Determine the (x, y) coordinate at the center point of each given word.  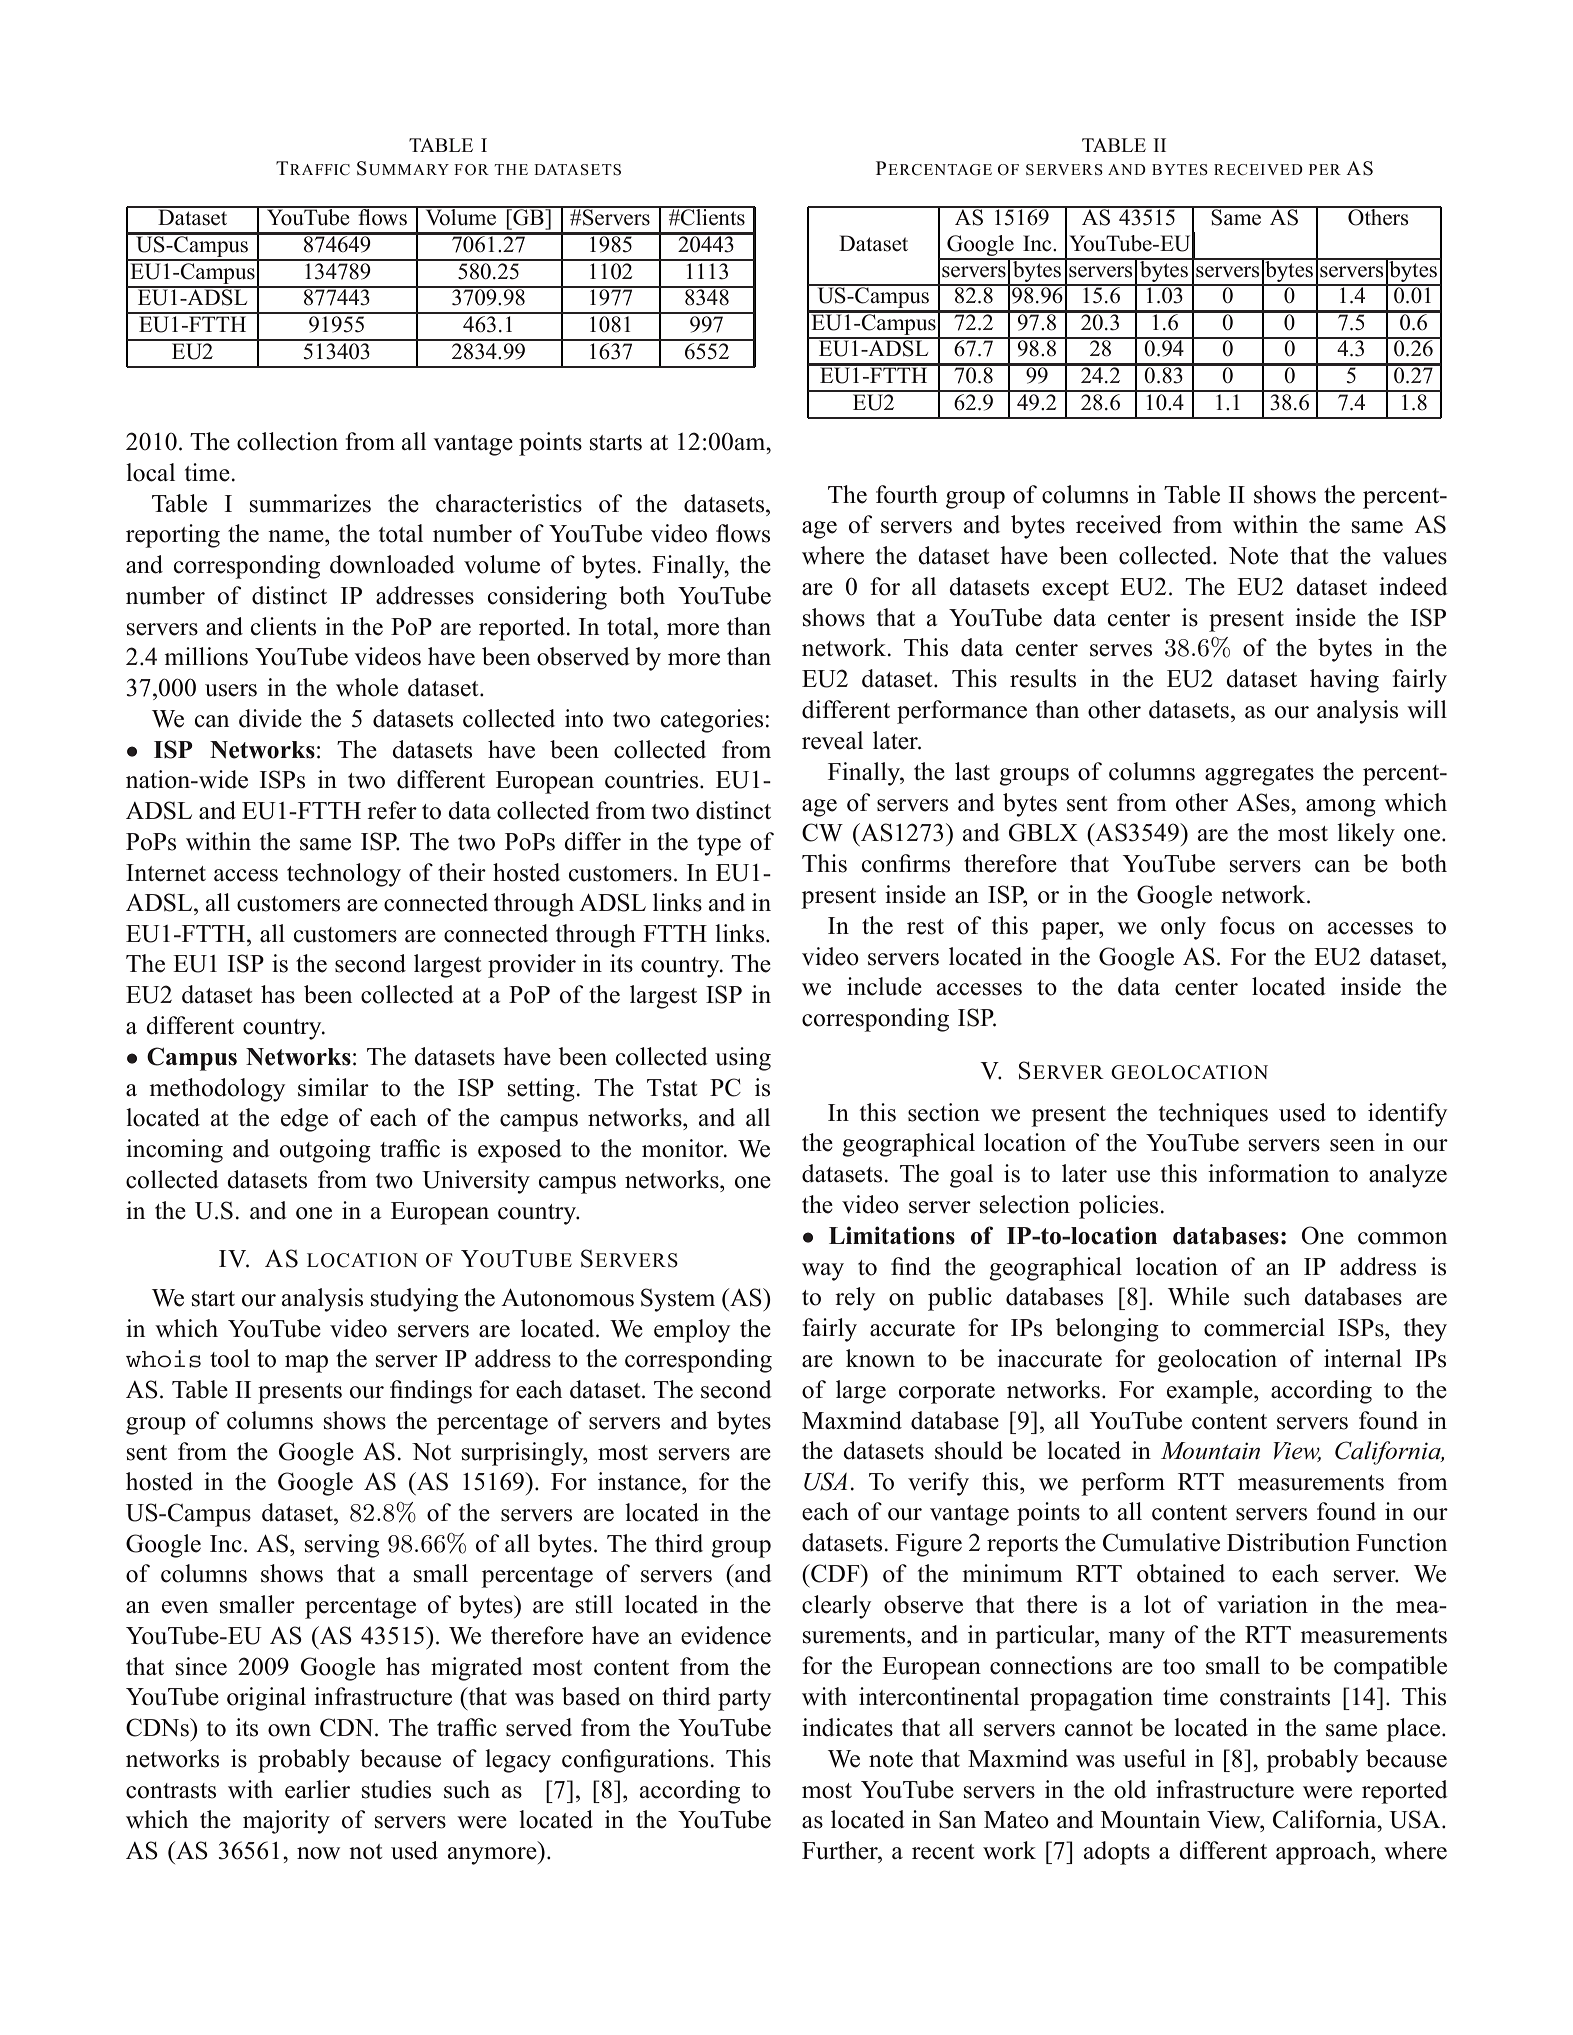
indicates (847, 1727)
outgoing (325, 1151)
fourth (907, 494)
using (743, 1059)
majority (286, 1822)
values (1414, 555)
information (1268, 1173)
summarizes (310, 503)
